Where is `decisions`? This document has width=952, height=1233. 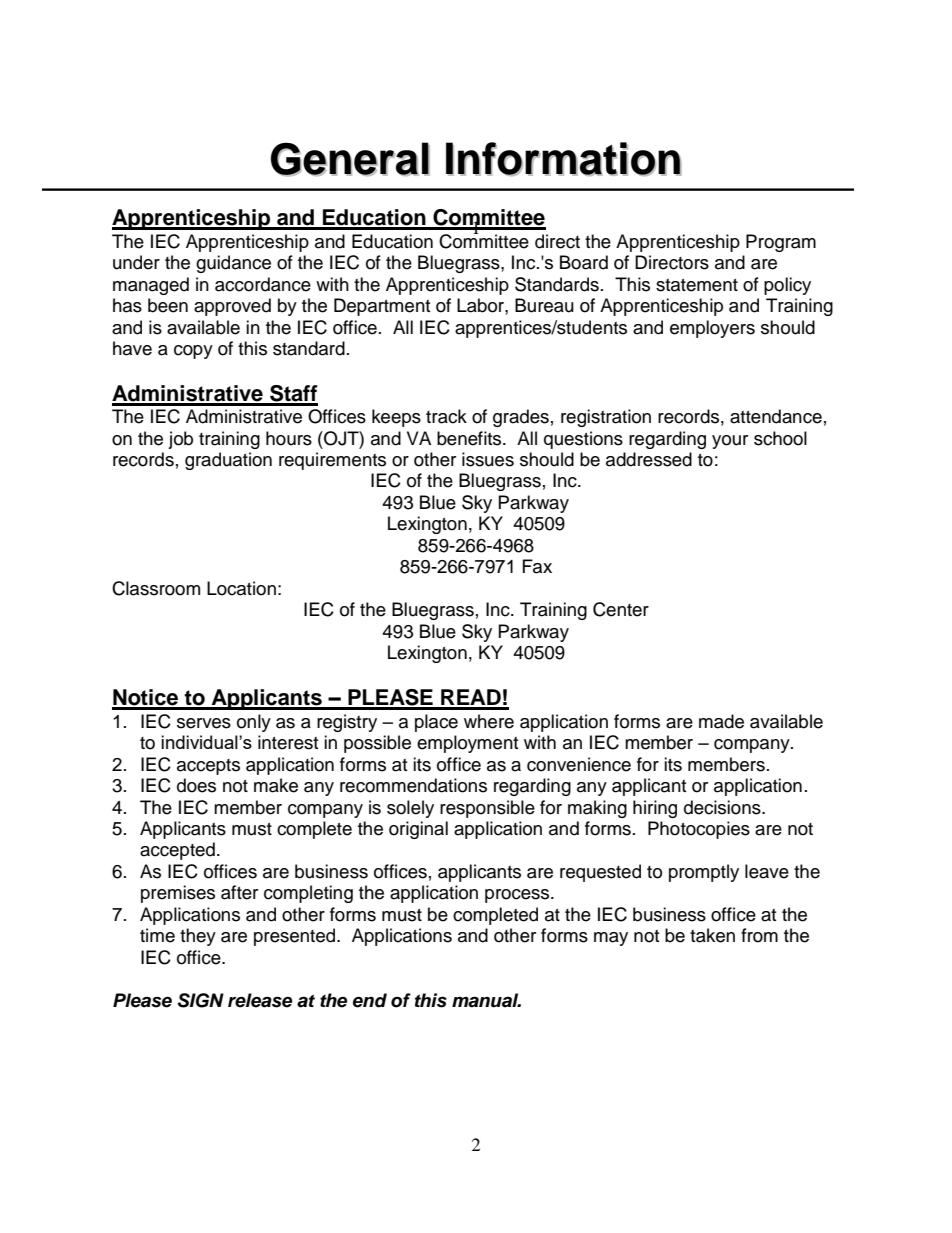
decisions is located at coordinates (723, 807).
